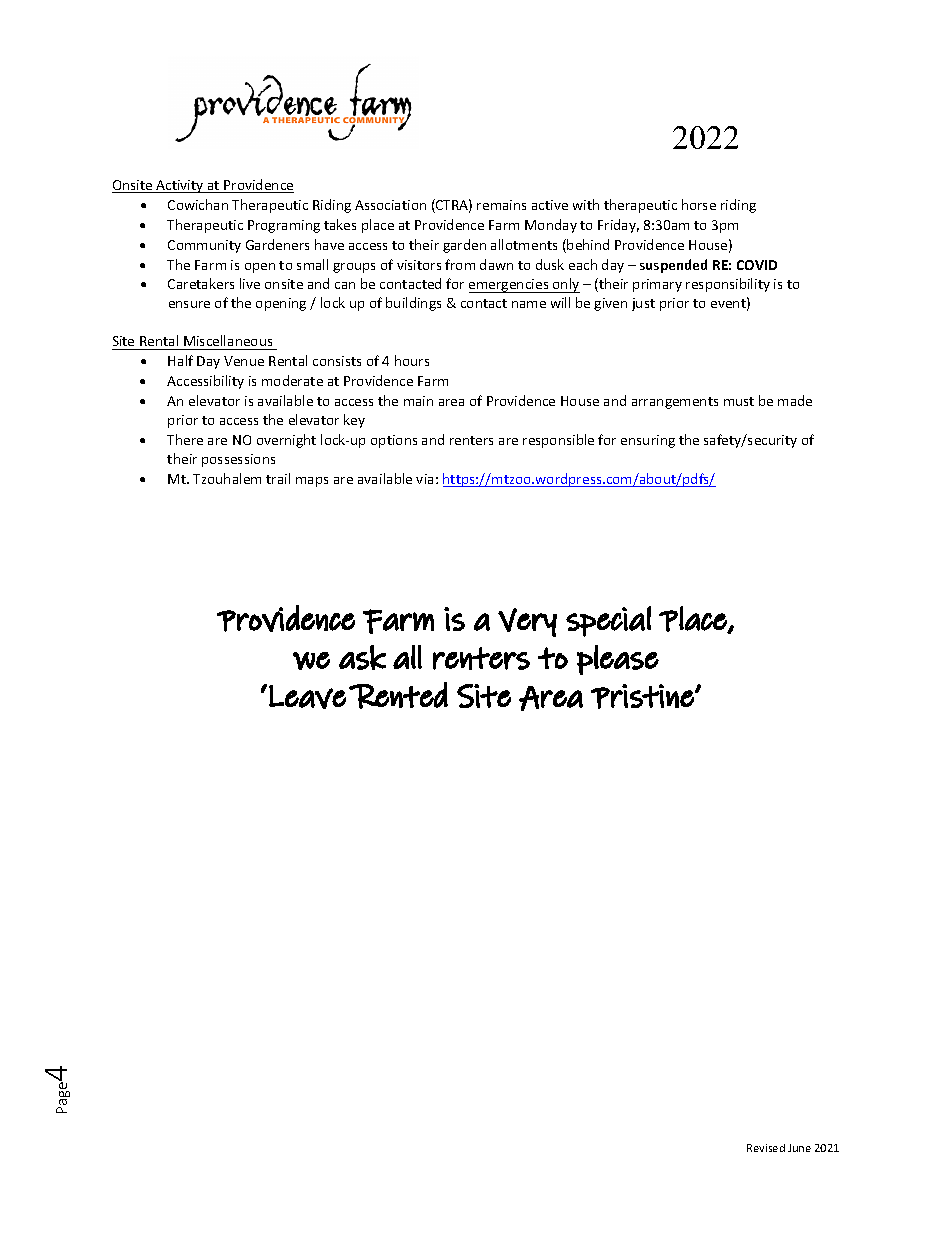 This page has width=952, height=1233. I want to click on Pristine, so click(643, 696).
